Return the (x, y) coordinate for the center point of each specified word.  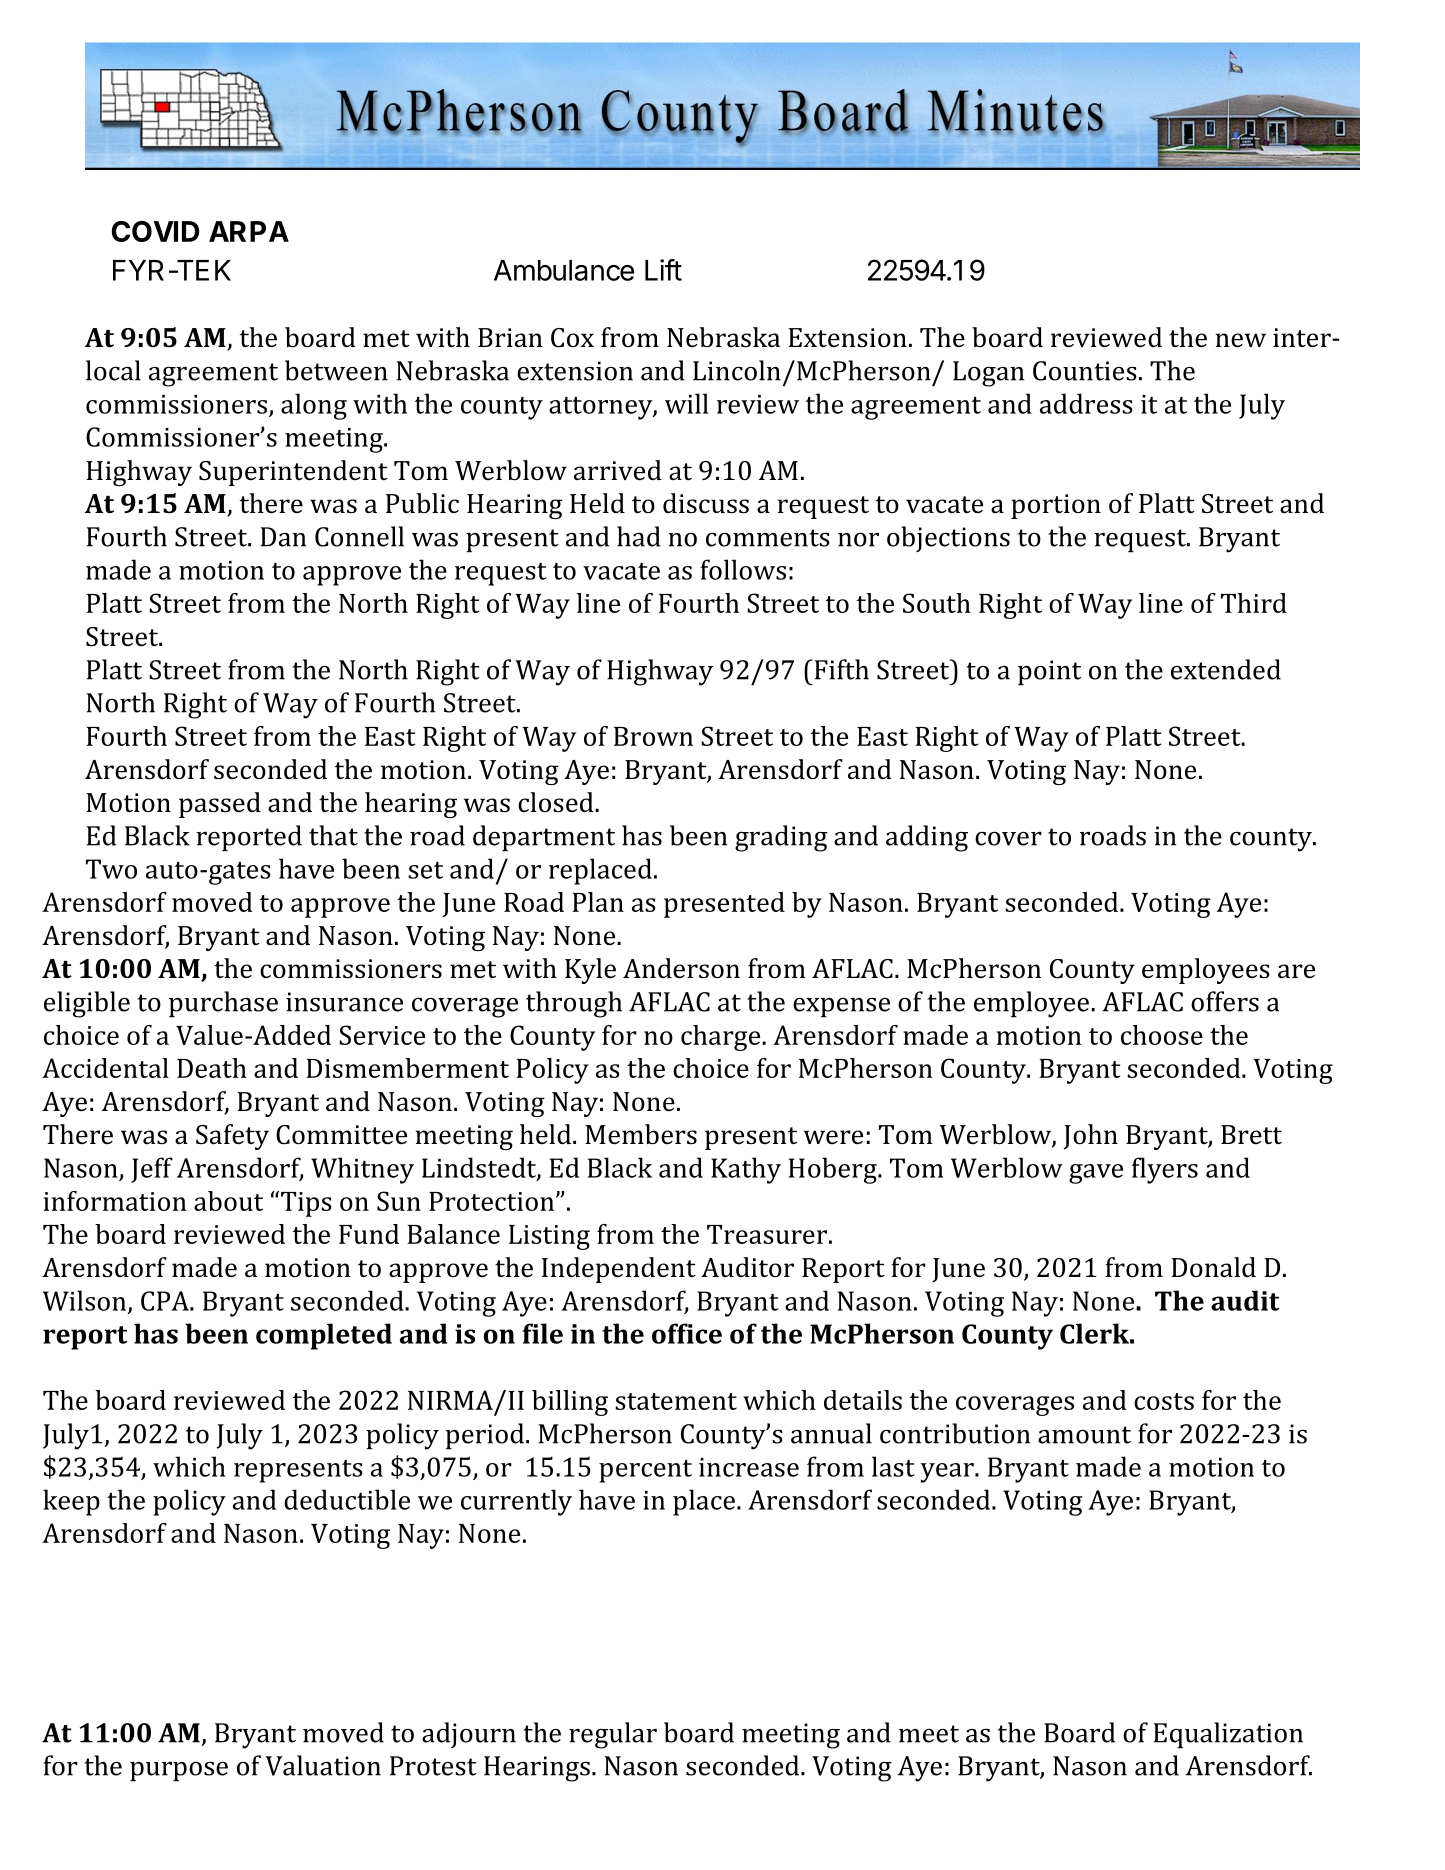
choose (1162, 1035)
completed (324, 1336)
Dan (283, 537)
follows (743, 569)
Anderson (681, 968)
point (1049, 673)
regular (613, 1735)
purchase (223, 1004)
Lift (663, 270)
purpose (179, 1772)
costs (1164, 1401)
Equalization (1228, 1735)
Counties (1085, 371)
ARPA (249, 231)
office (687, 1333)
